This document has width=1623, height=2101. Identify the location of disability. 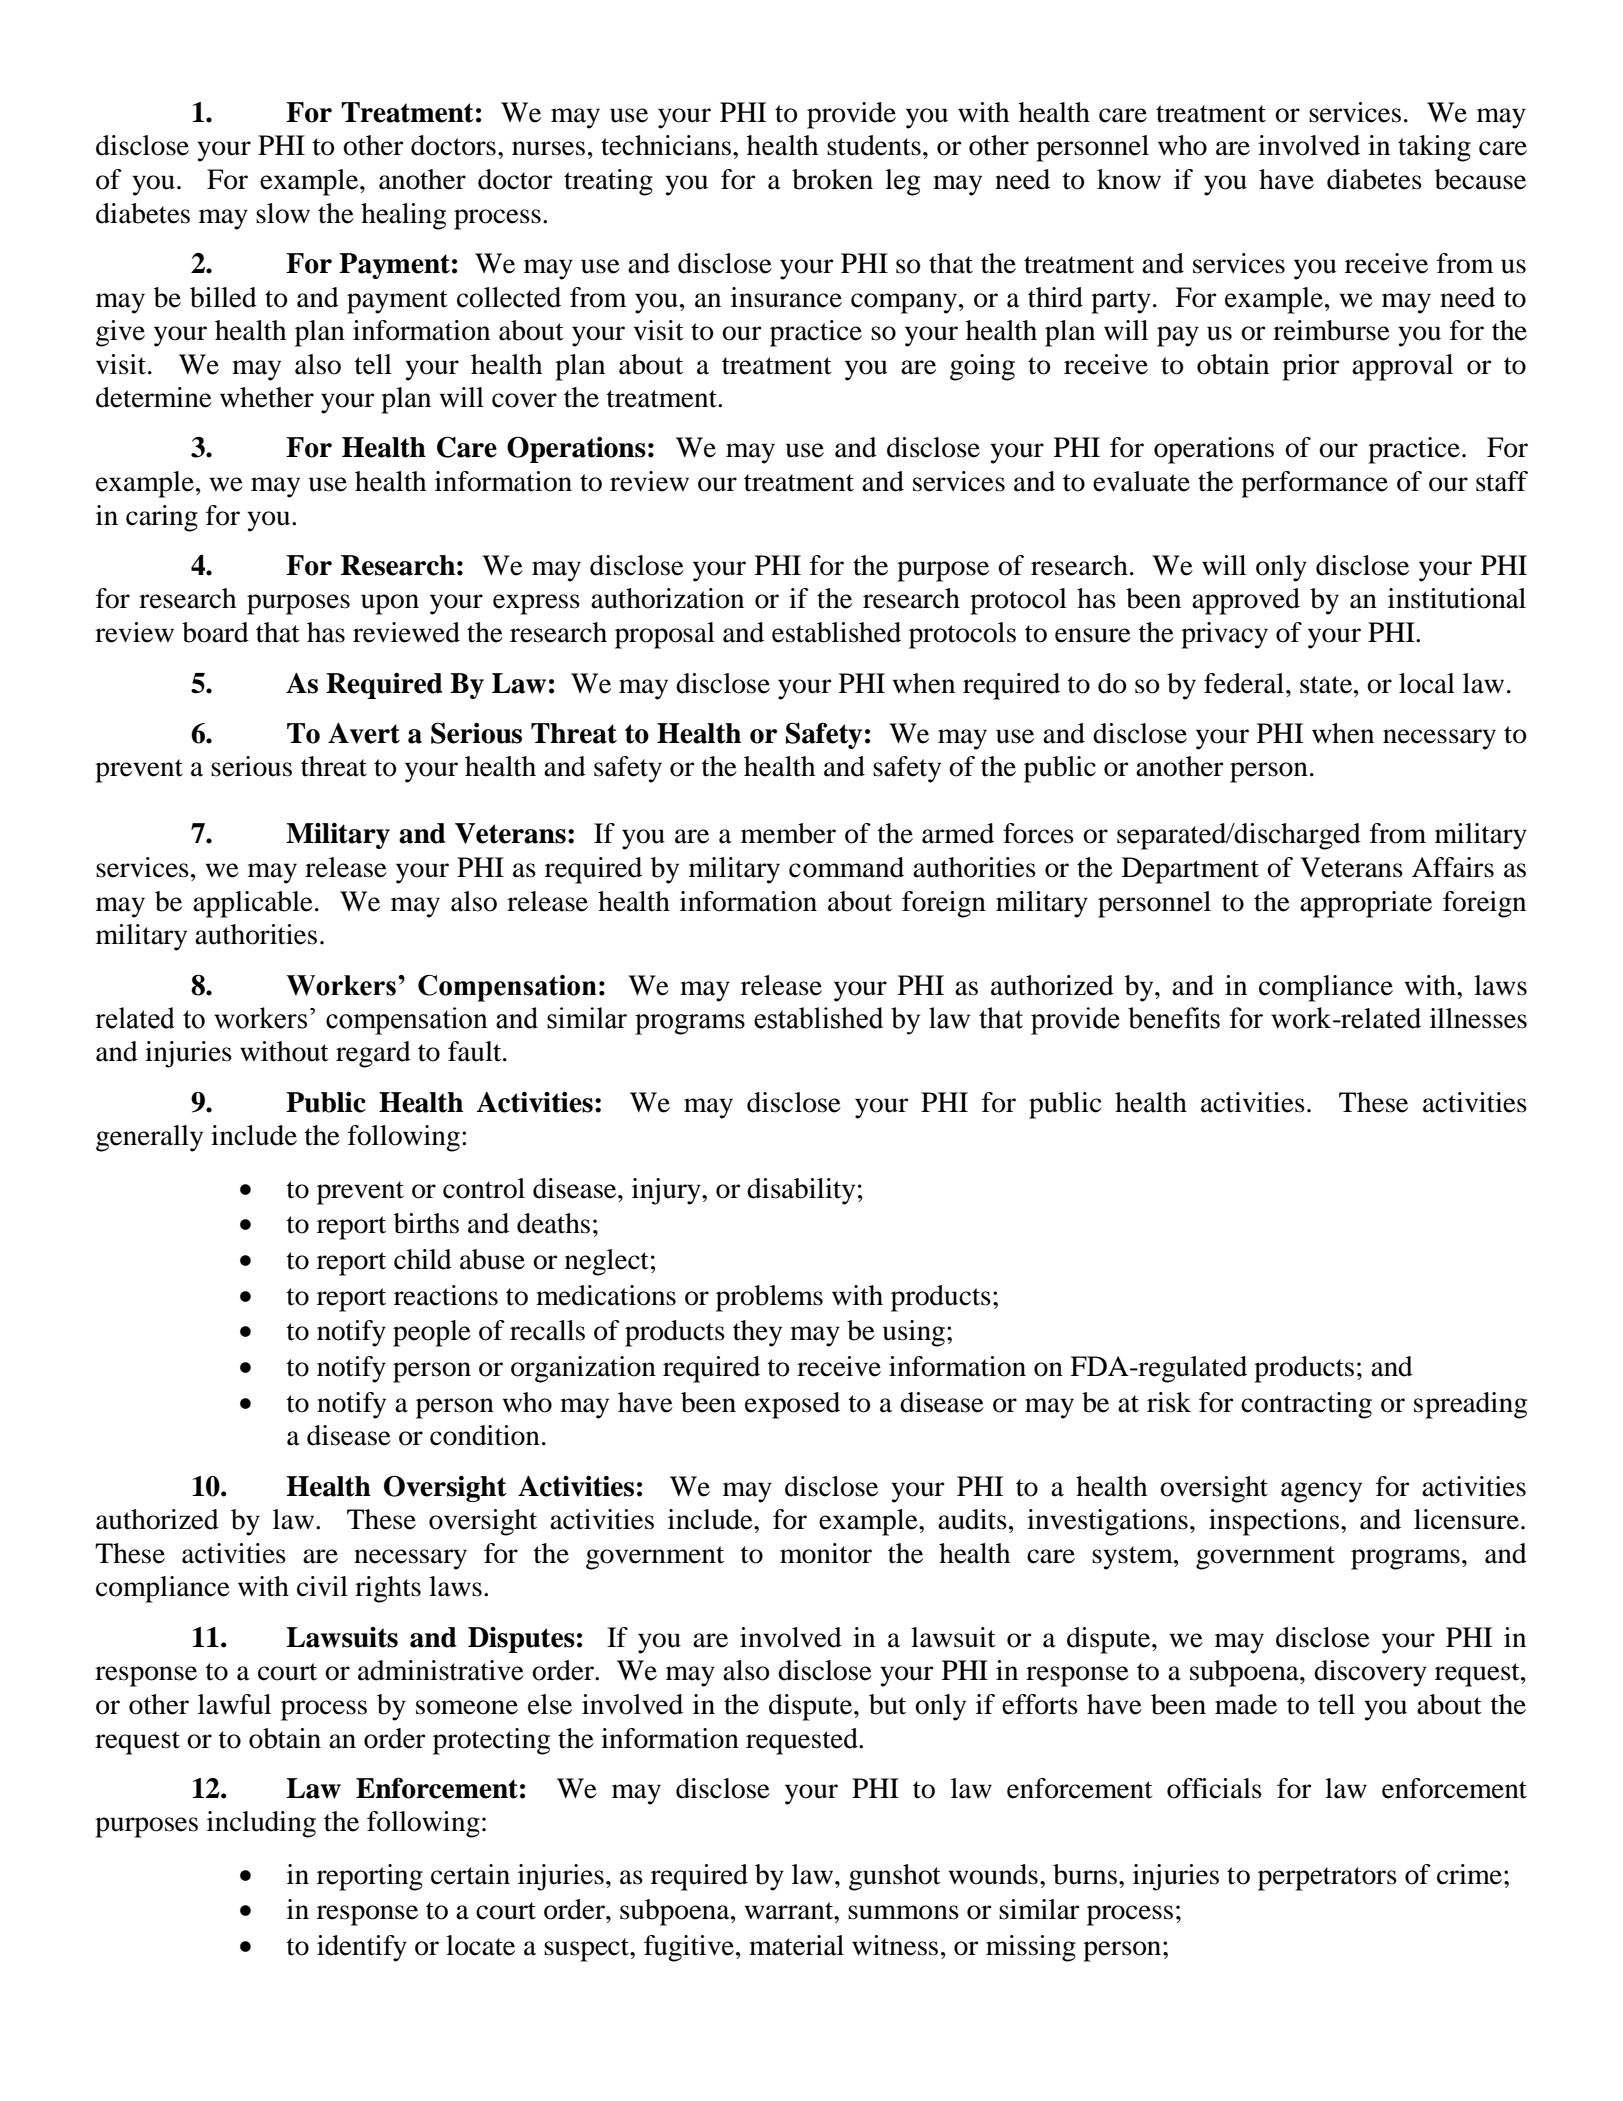
(801, 1191).
